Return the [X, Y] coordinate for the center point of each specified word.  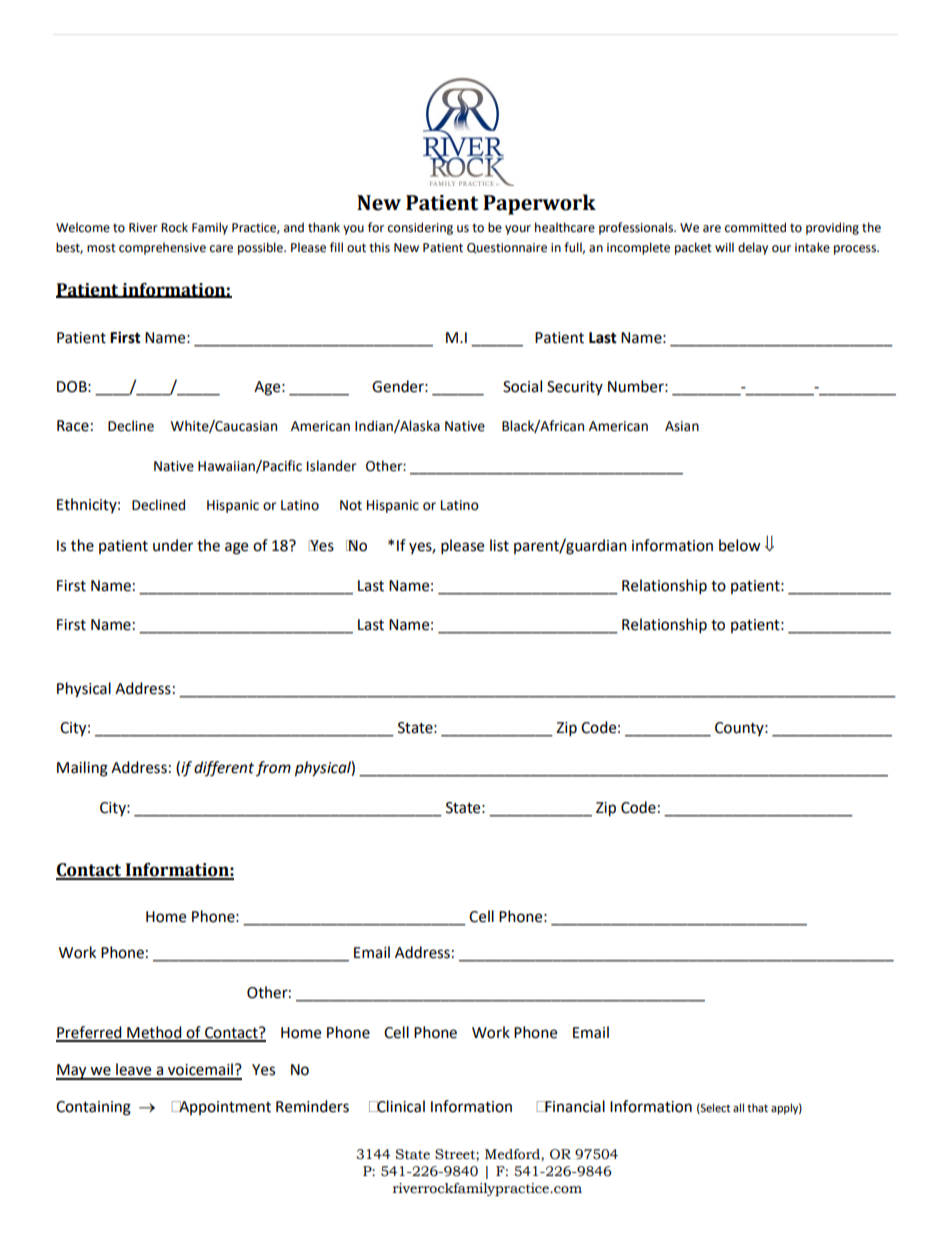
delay [753, 248]
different [224, 769]
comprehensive [162, 248]
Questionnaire [507, 248]
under [173, 545]
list [499, 545]
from [273, 768]
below [740, 545]
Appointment [224, 1108]
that [757, 1107]
